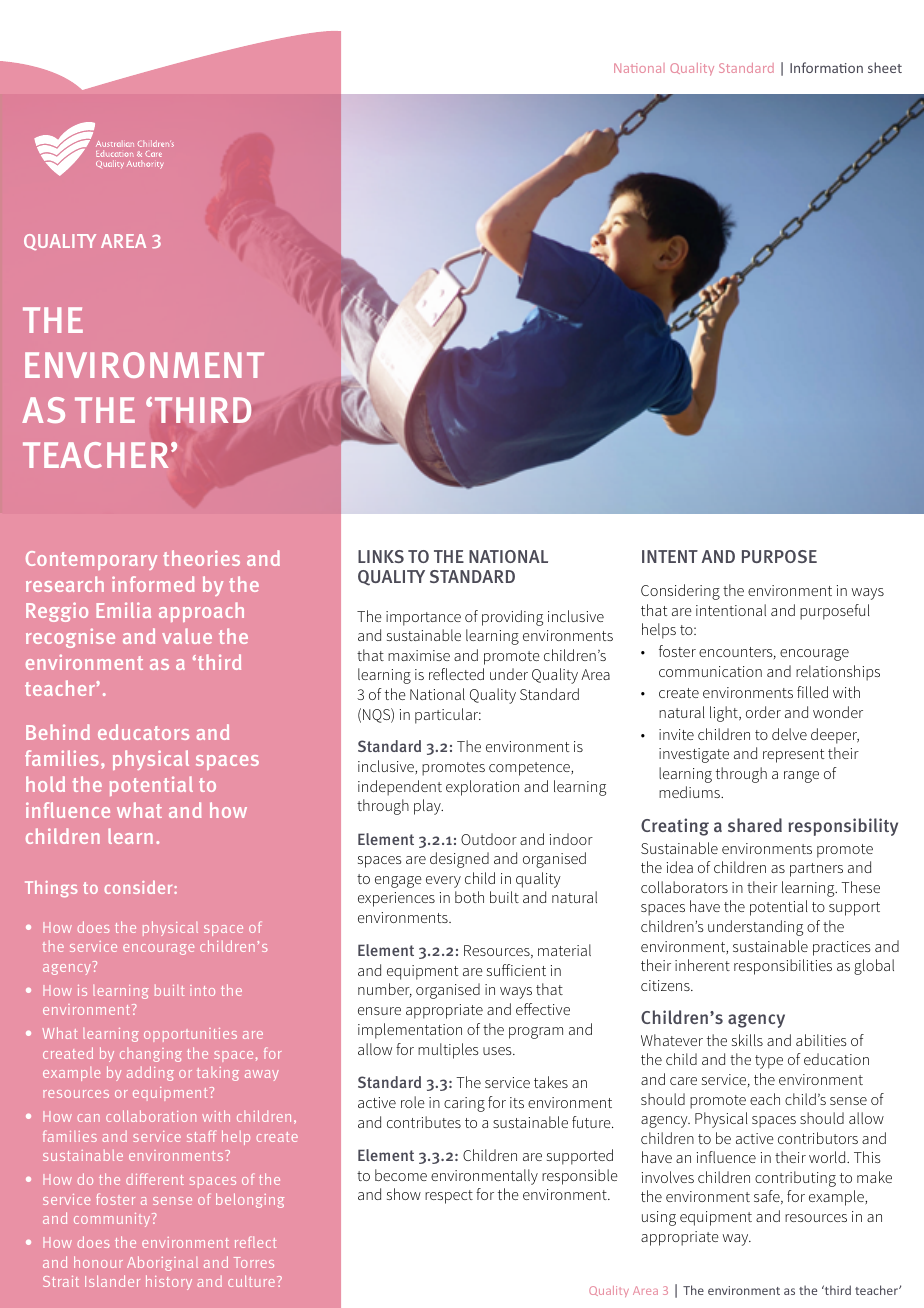  What do you see at coordinates (783, 967) in the screenshot?
I see `responsibilities` at bounding box center [783, 967].
